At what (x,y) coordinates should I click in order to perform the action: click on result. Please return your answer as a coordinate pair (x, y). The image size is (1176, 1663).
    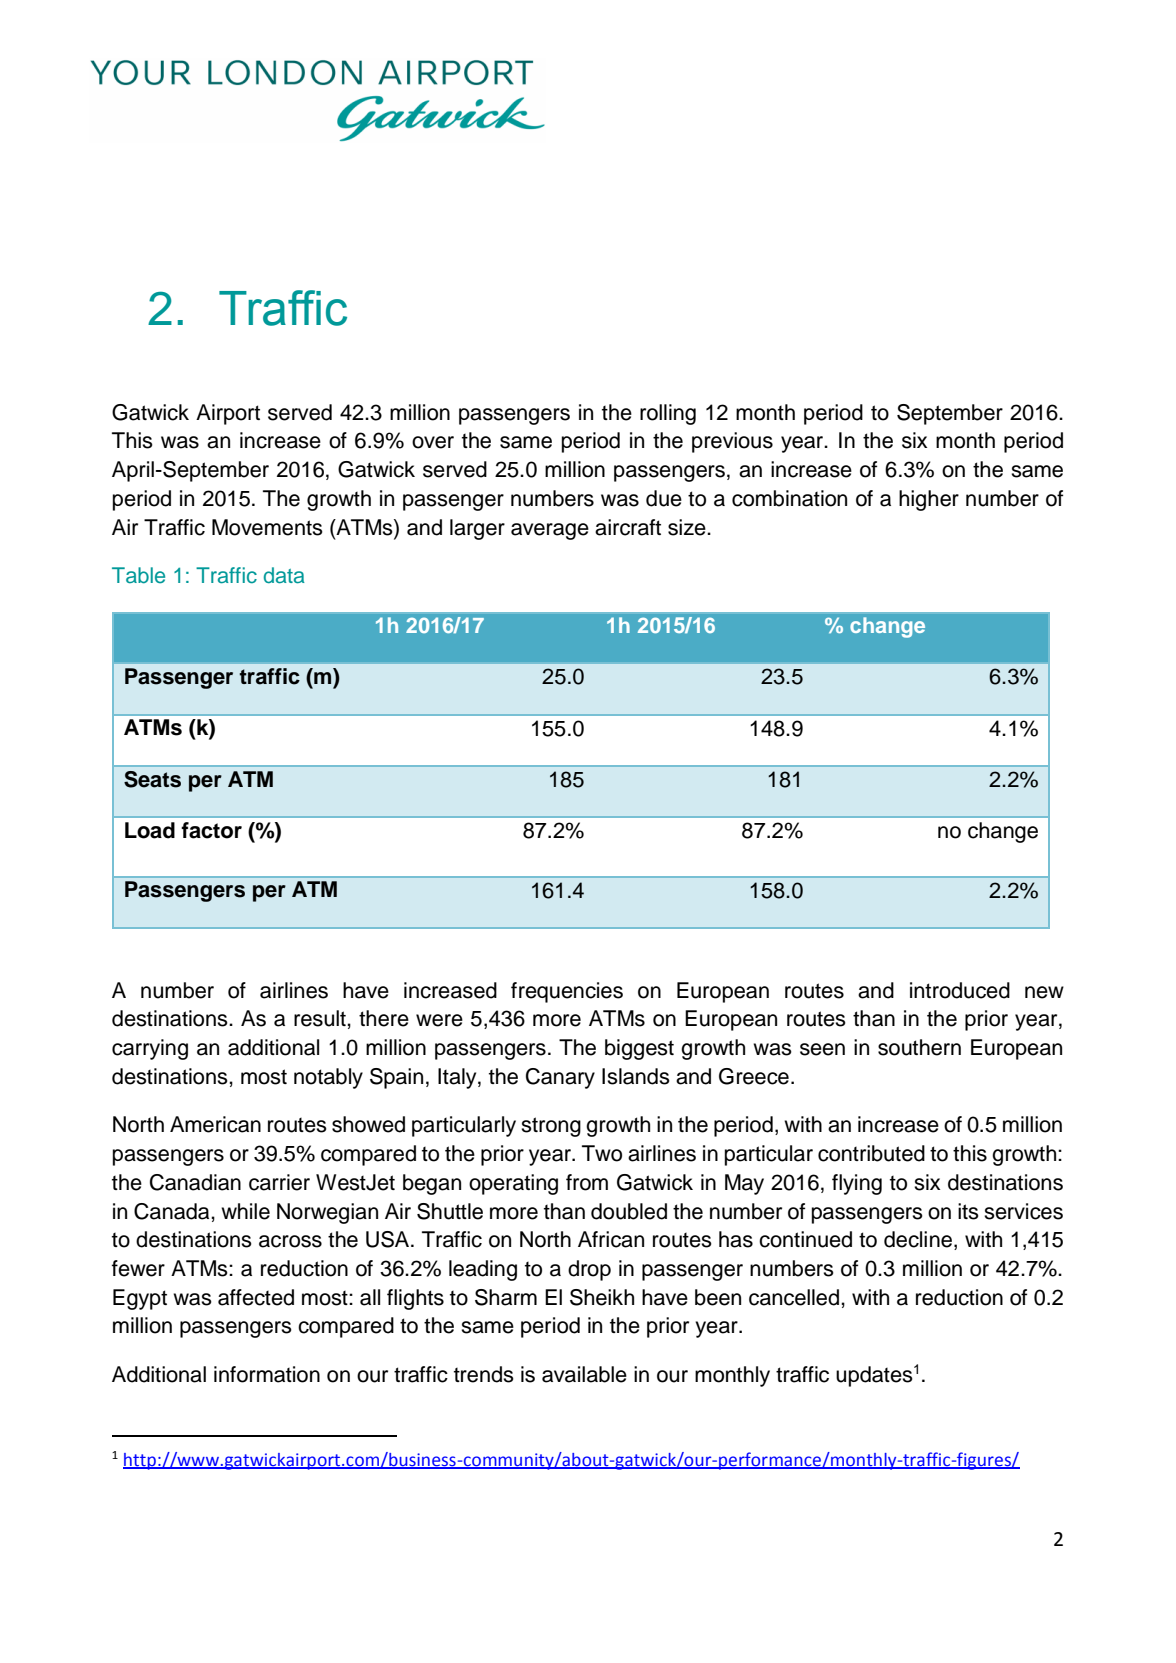
    Looking at the image, I should click on (321, 1018).
